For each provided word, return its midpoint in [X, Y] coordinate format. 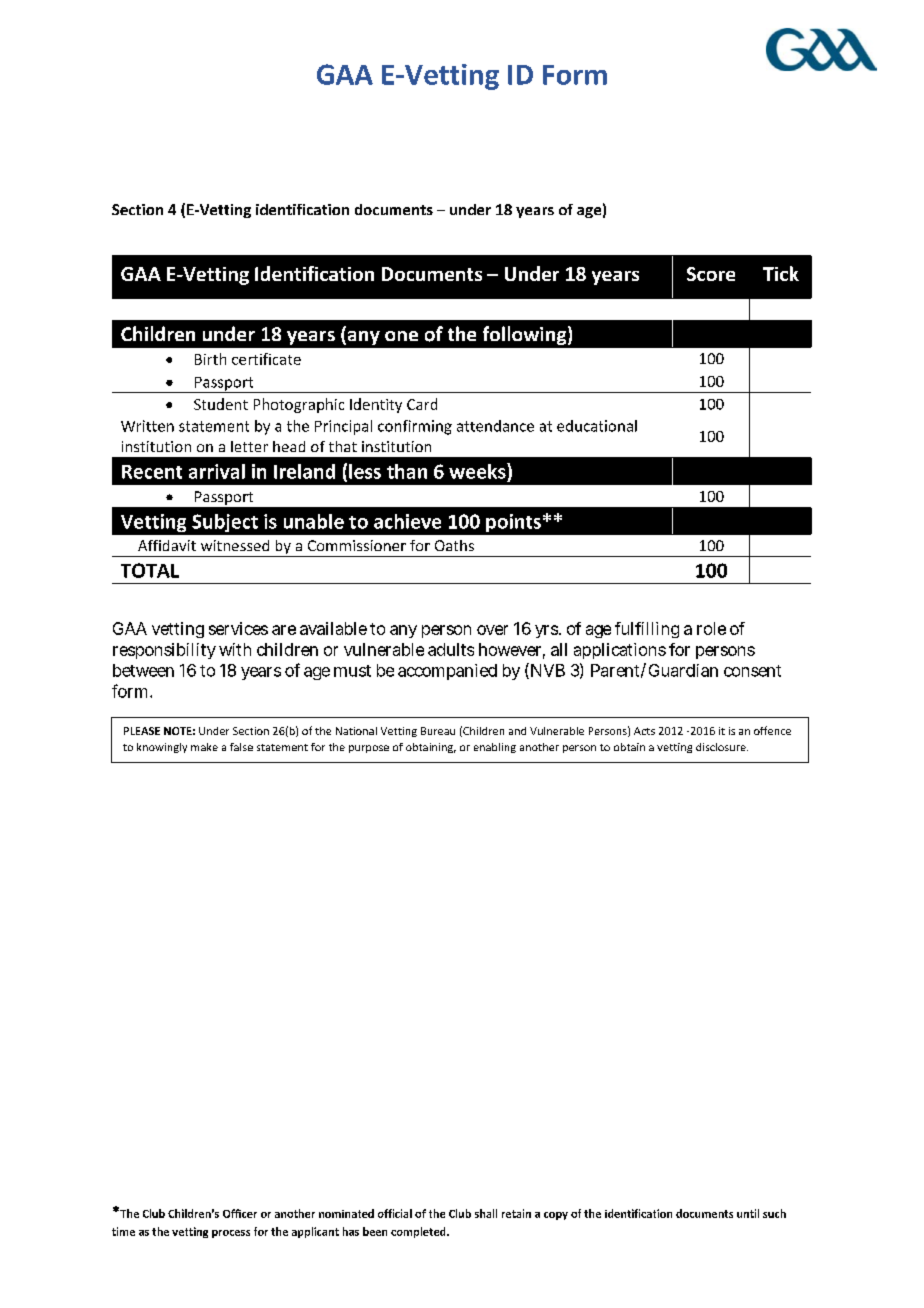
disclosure [722, 747]
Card [422, 404]
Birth [210, 359]
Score [711, 274]
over [492, 630]
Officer [240, 1213]
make [204, 747]
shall [486, 1213]
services [238, 628]
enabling [495, 748]
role [711, 628]
